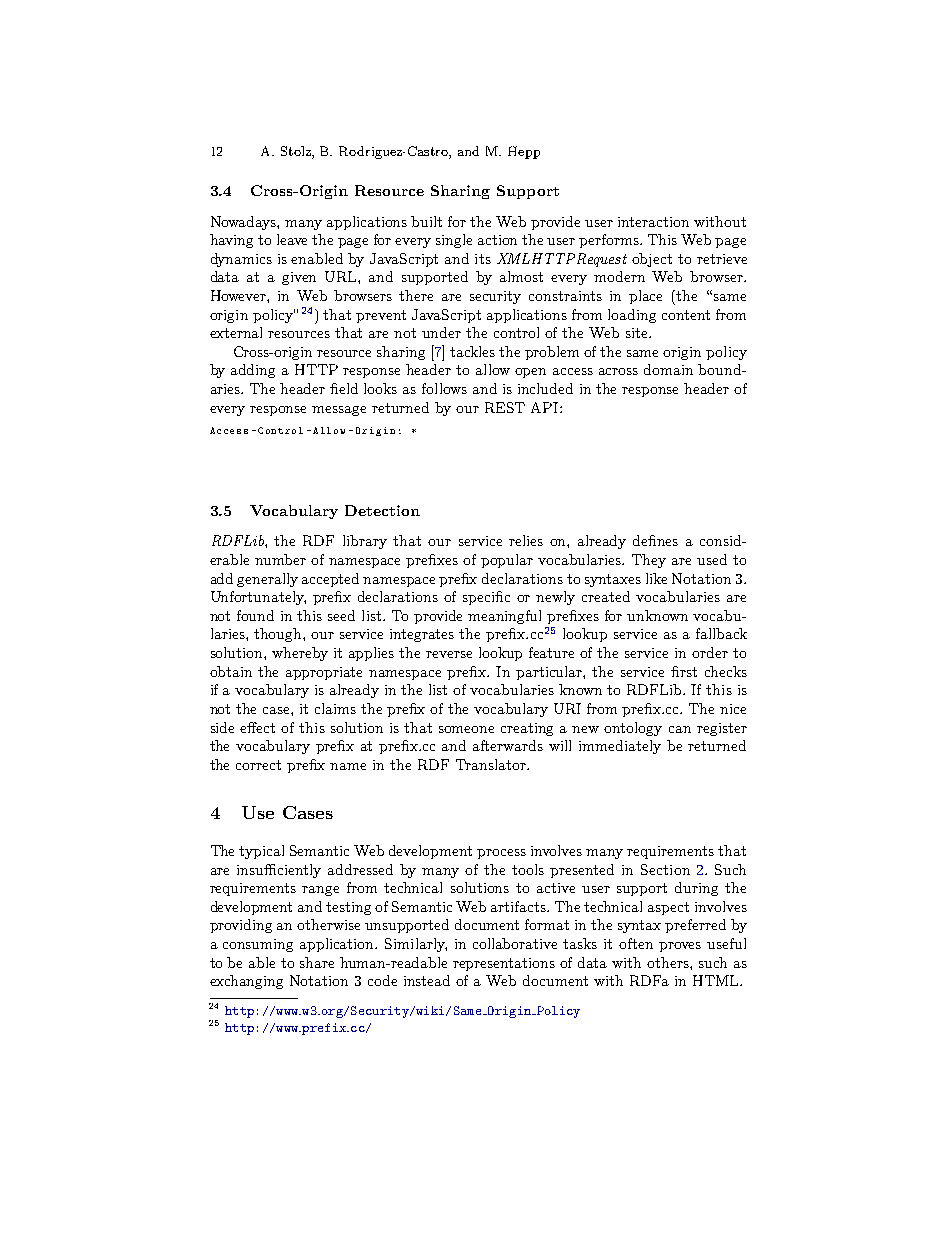 This screenshot has width=952, height=1233. I want to click on correct, so click(258, 765).
